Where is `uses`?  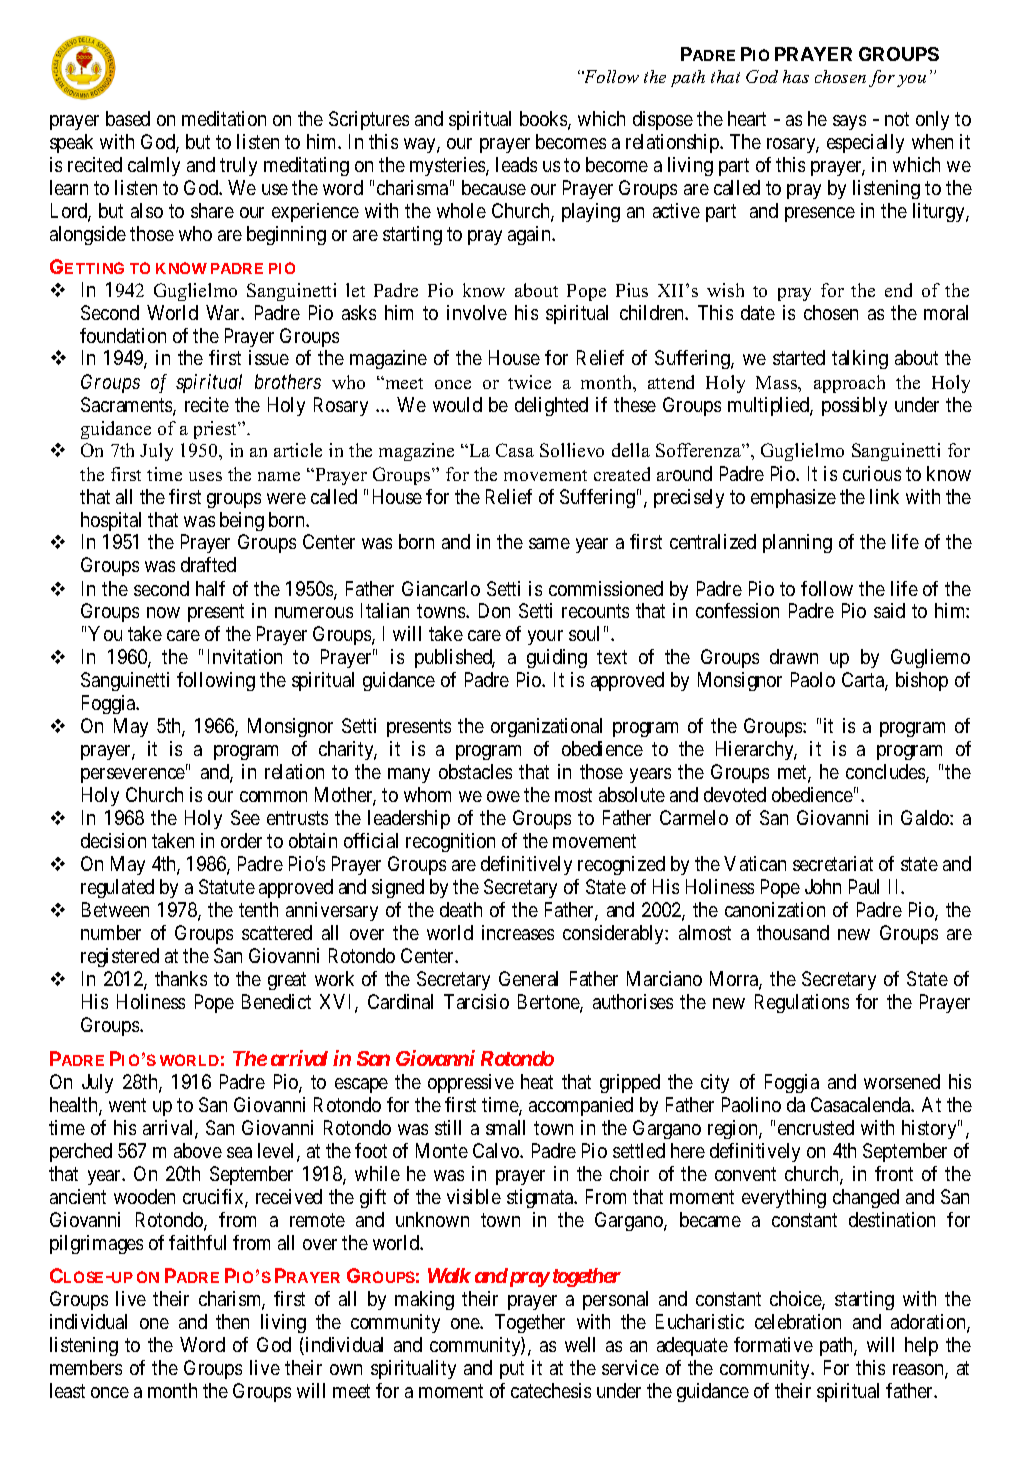 uses is located at coordinates (205, 476).
